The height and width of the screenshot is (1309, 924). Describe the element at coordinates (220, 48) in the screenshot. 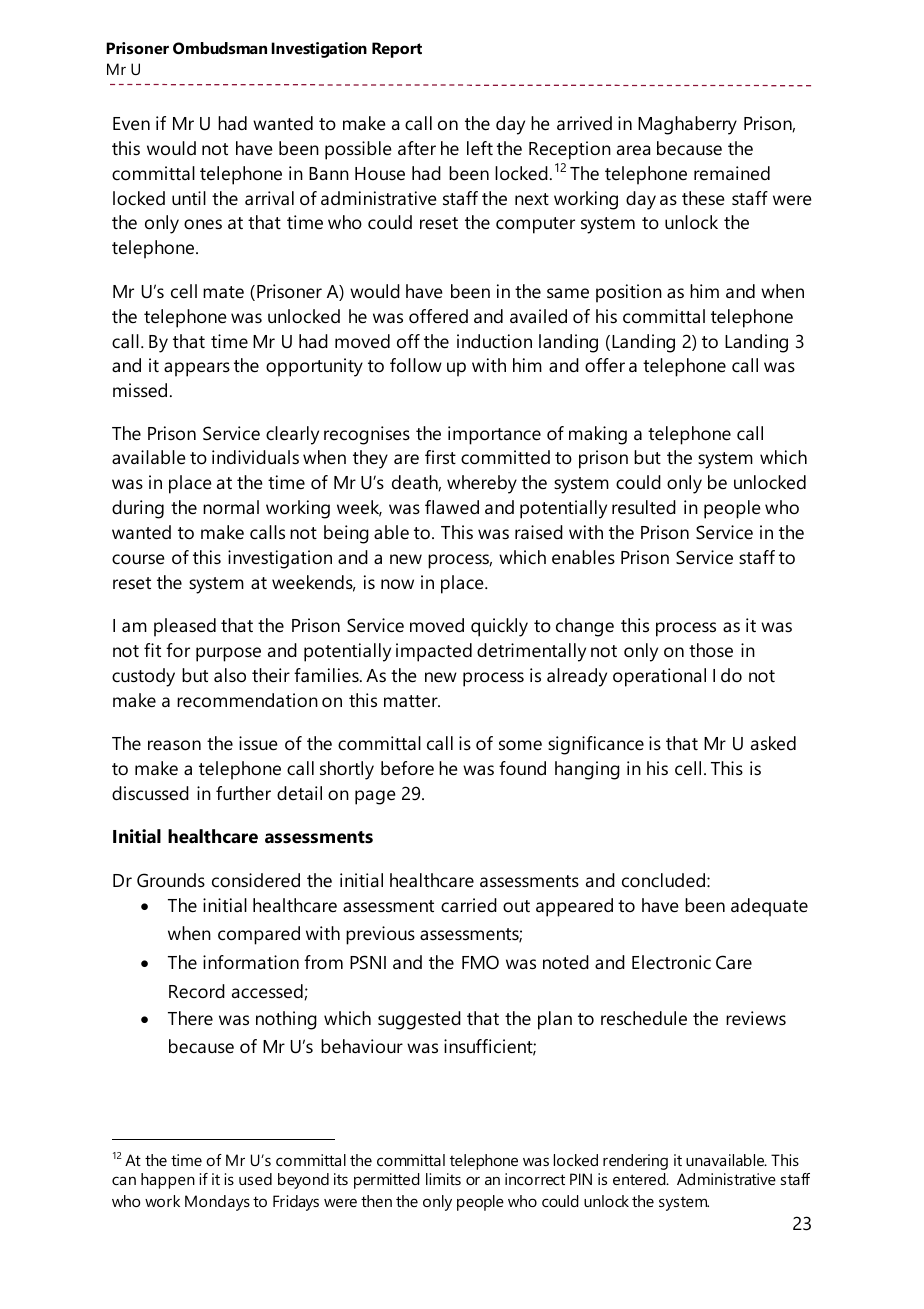

I see `Ombudsman` at that location.
